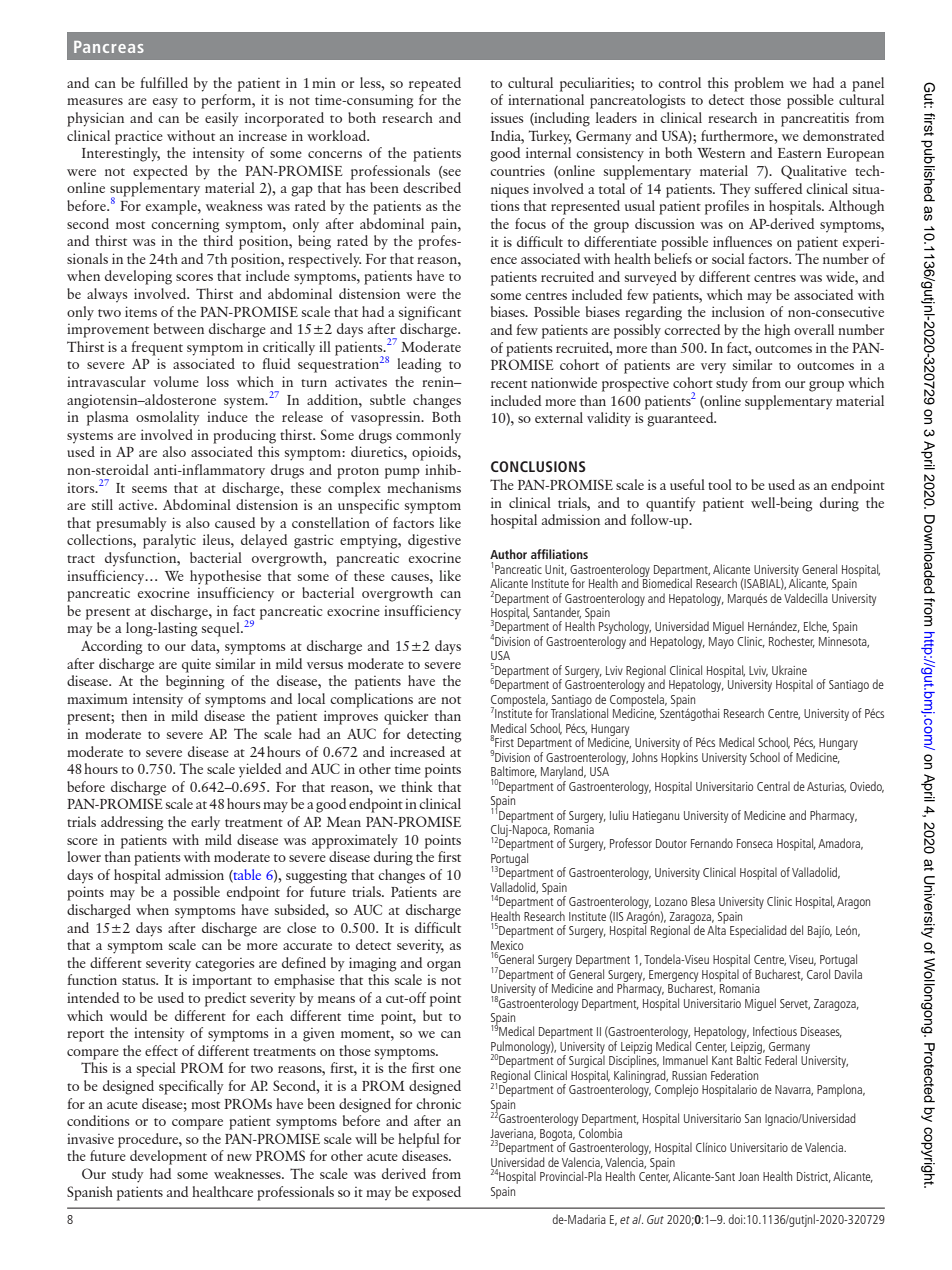 The width and height of the screenshot is (952, 1270). I want to click on development, so click(168, 1157).
